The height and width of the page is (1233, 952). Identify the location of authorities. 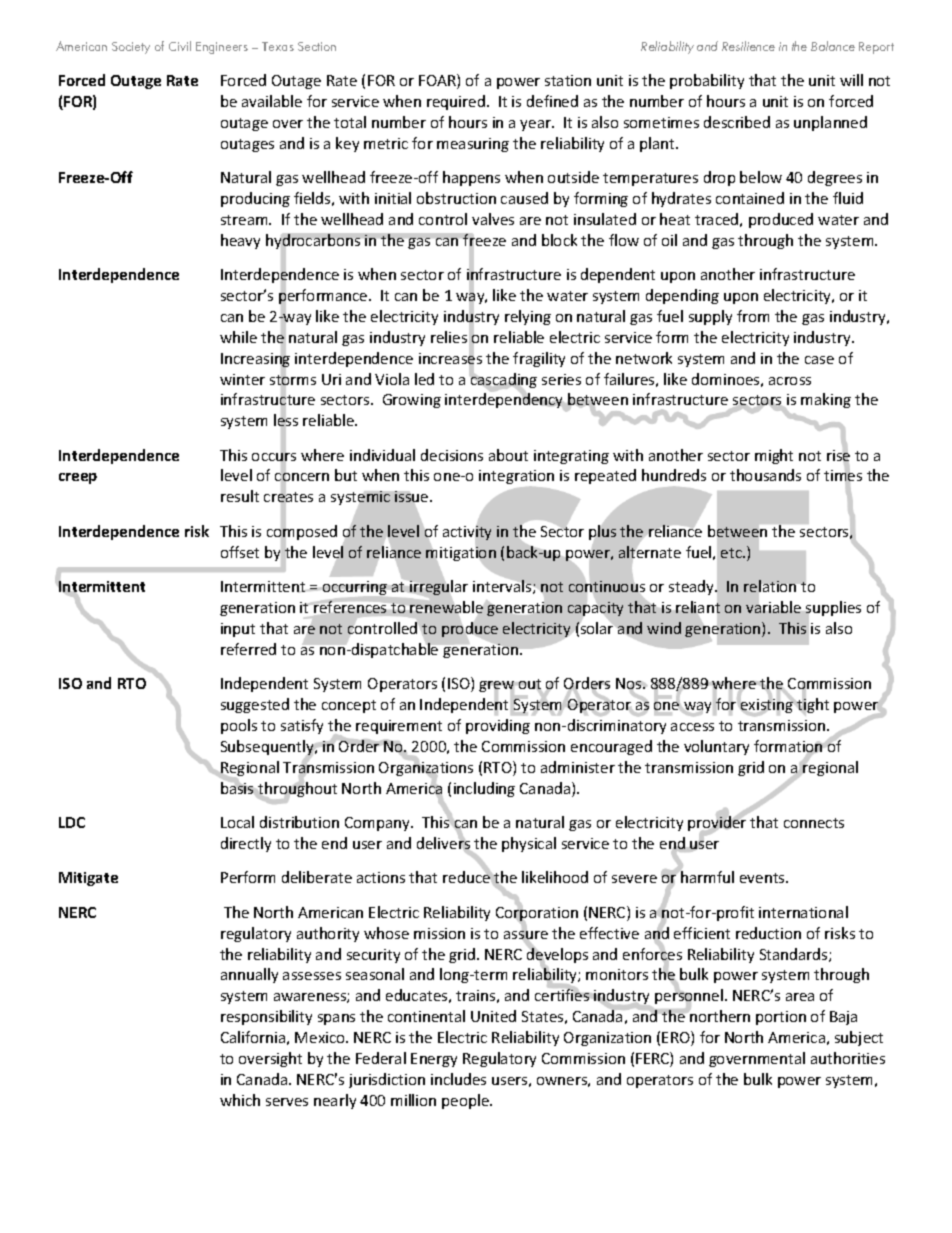
(848, 1058).
